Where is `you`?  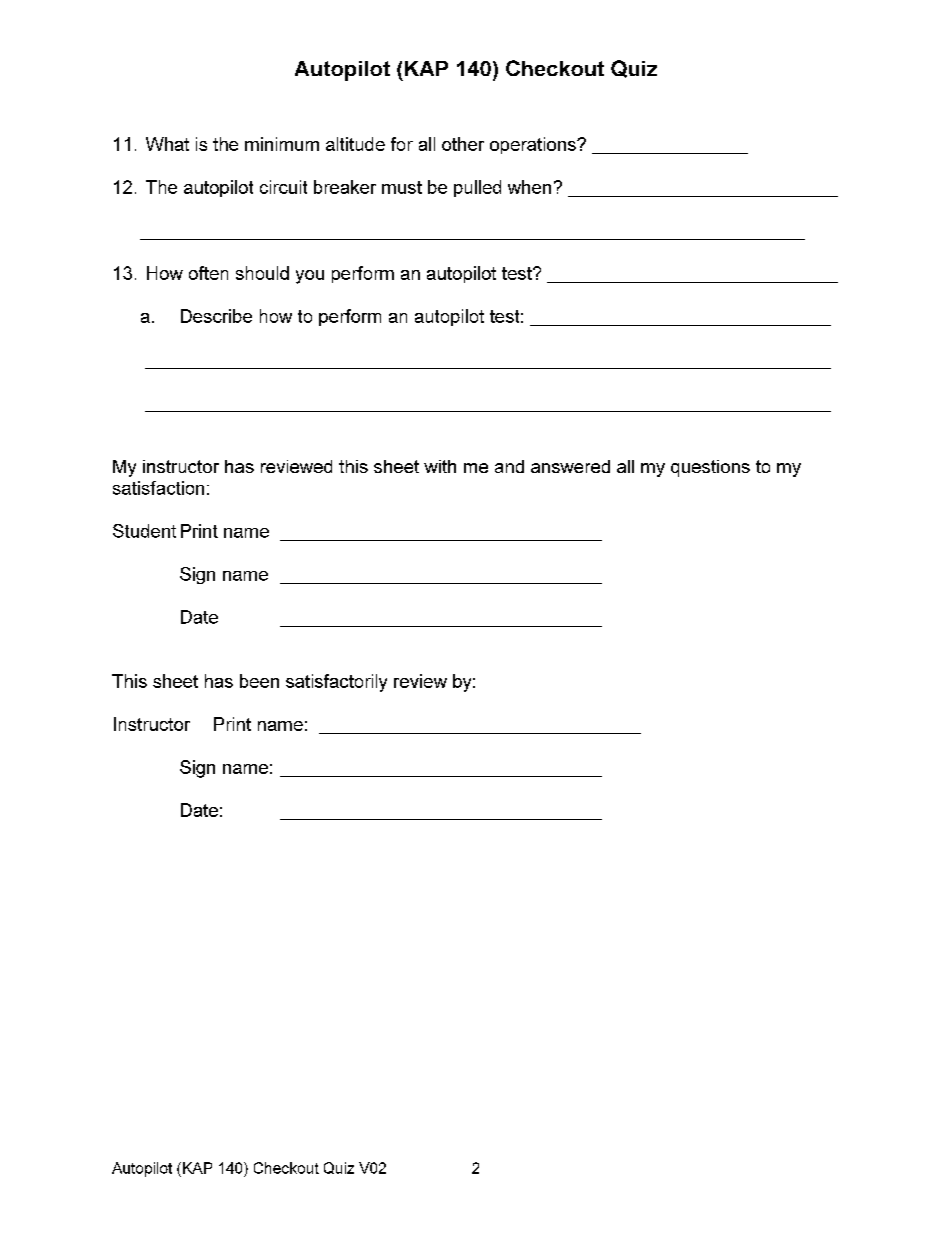 you is located at coordinates (310, 277).
